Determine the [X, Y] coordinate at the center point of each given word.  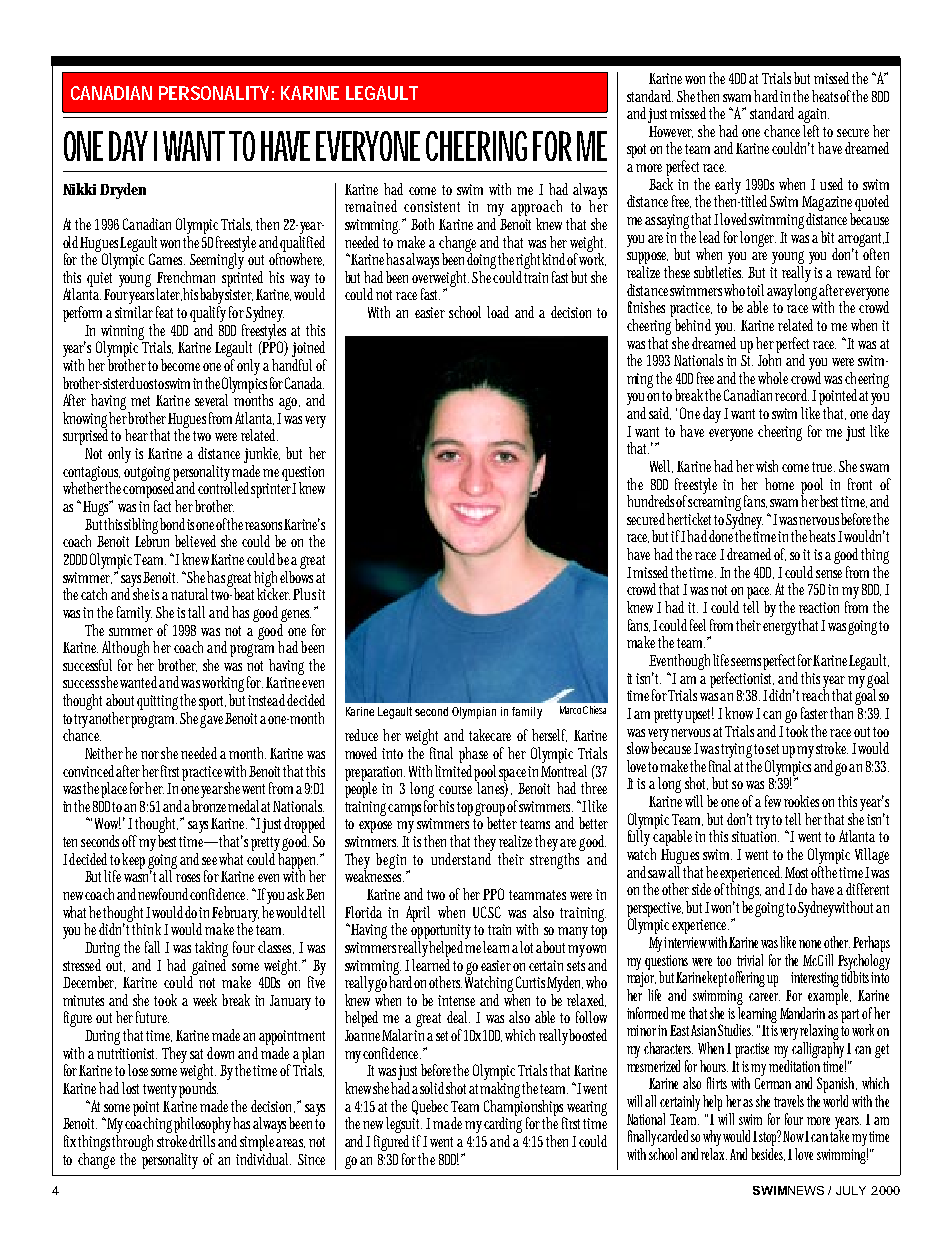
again [813, 117]
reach [815, 694]
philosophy [202, 1126]
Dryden [123, 191]
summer [131, 632]
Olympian [474, 713]
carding [503, 1125]
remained [371, 206]
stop [770, 1139]
